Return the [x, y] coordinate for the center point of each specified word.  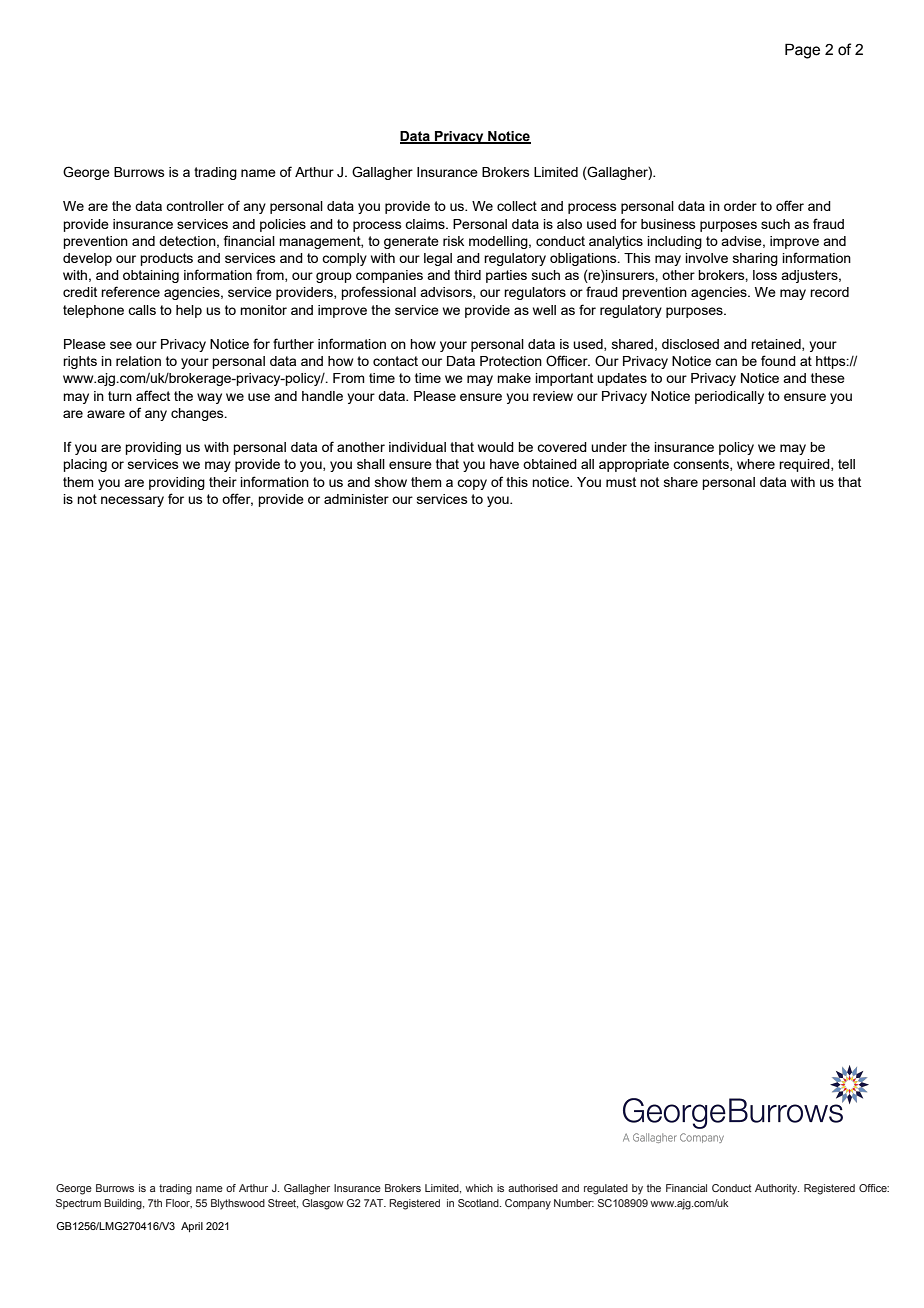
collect [517, 206]
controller [195, 206]
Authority [777, 1189]
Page [802, 51]
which [479, 1188]
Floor [179, 1203]
